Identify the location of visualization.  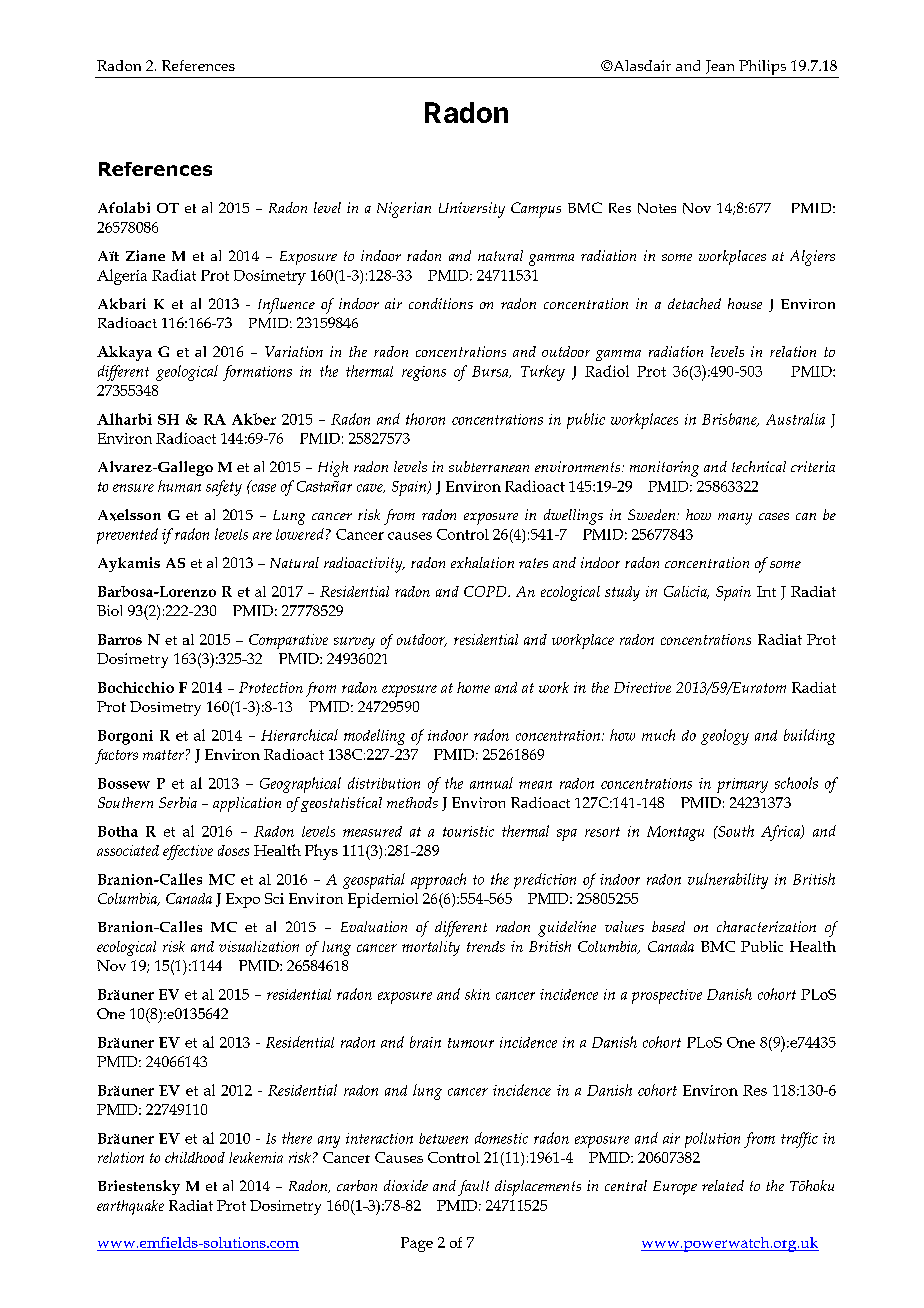
(259, 946).
